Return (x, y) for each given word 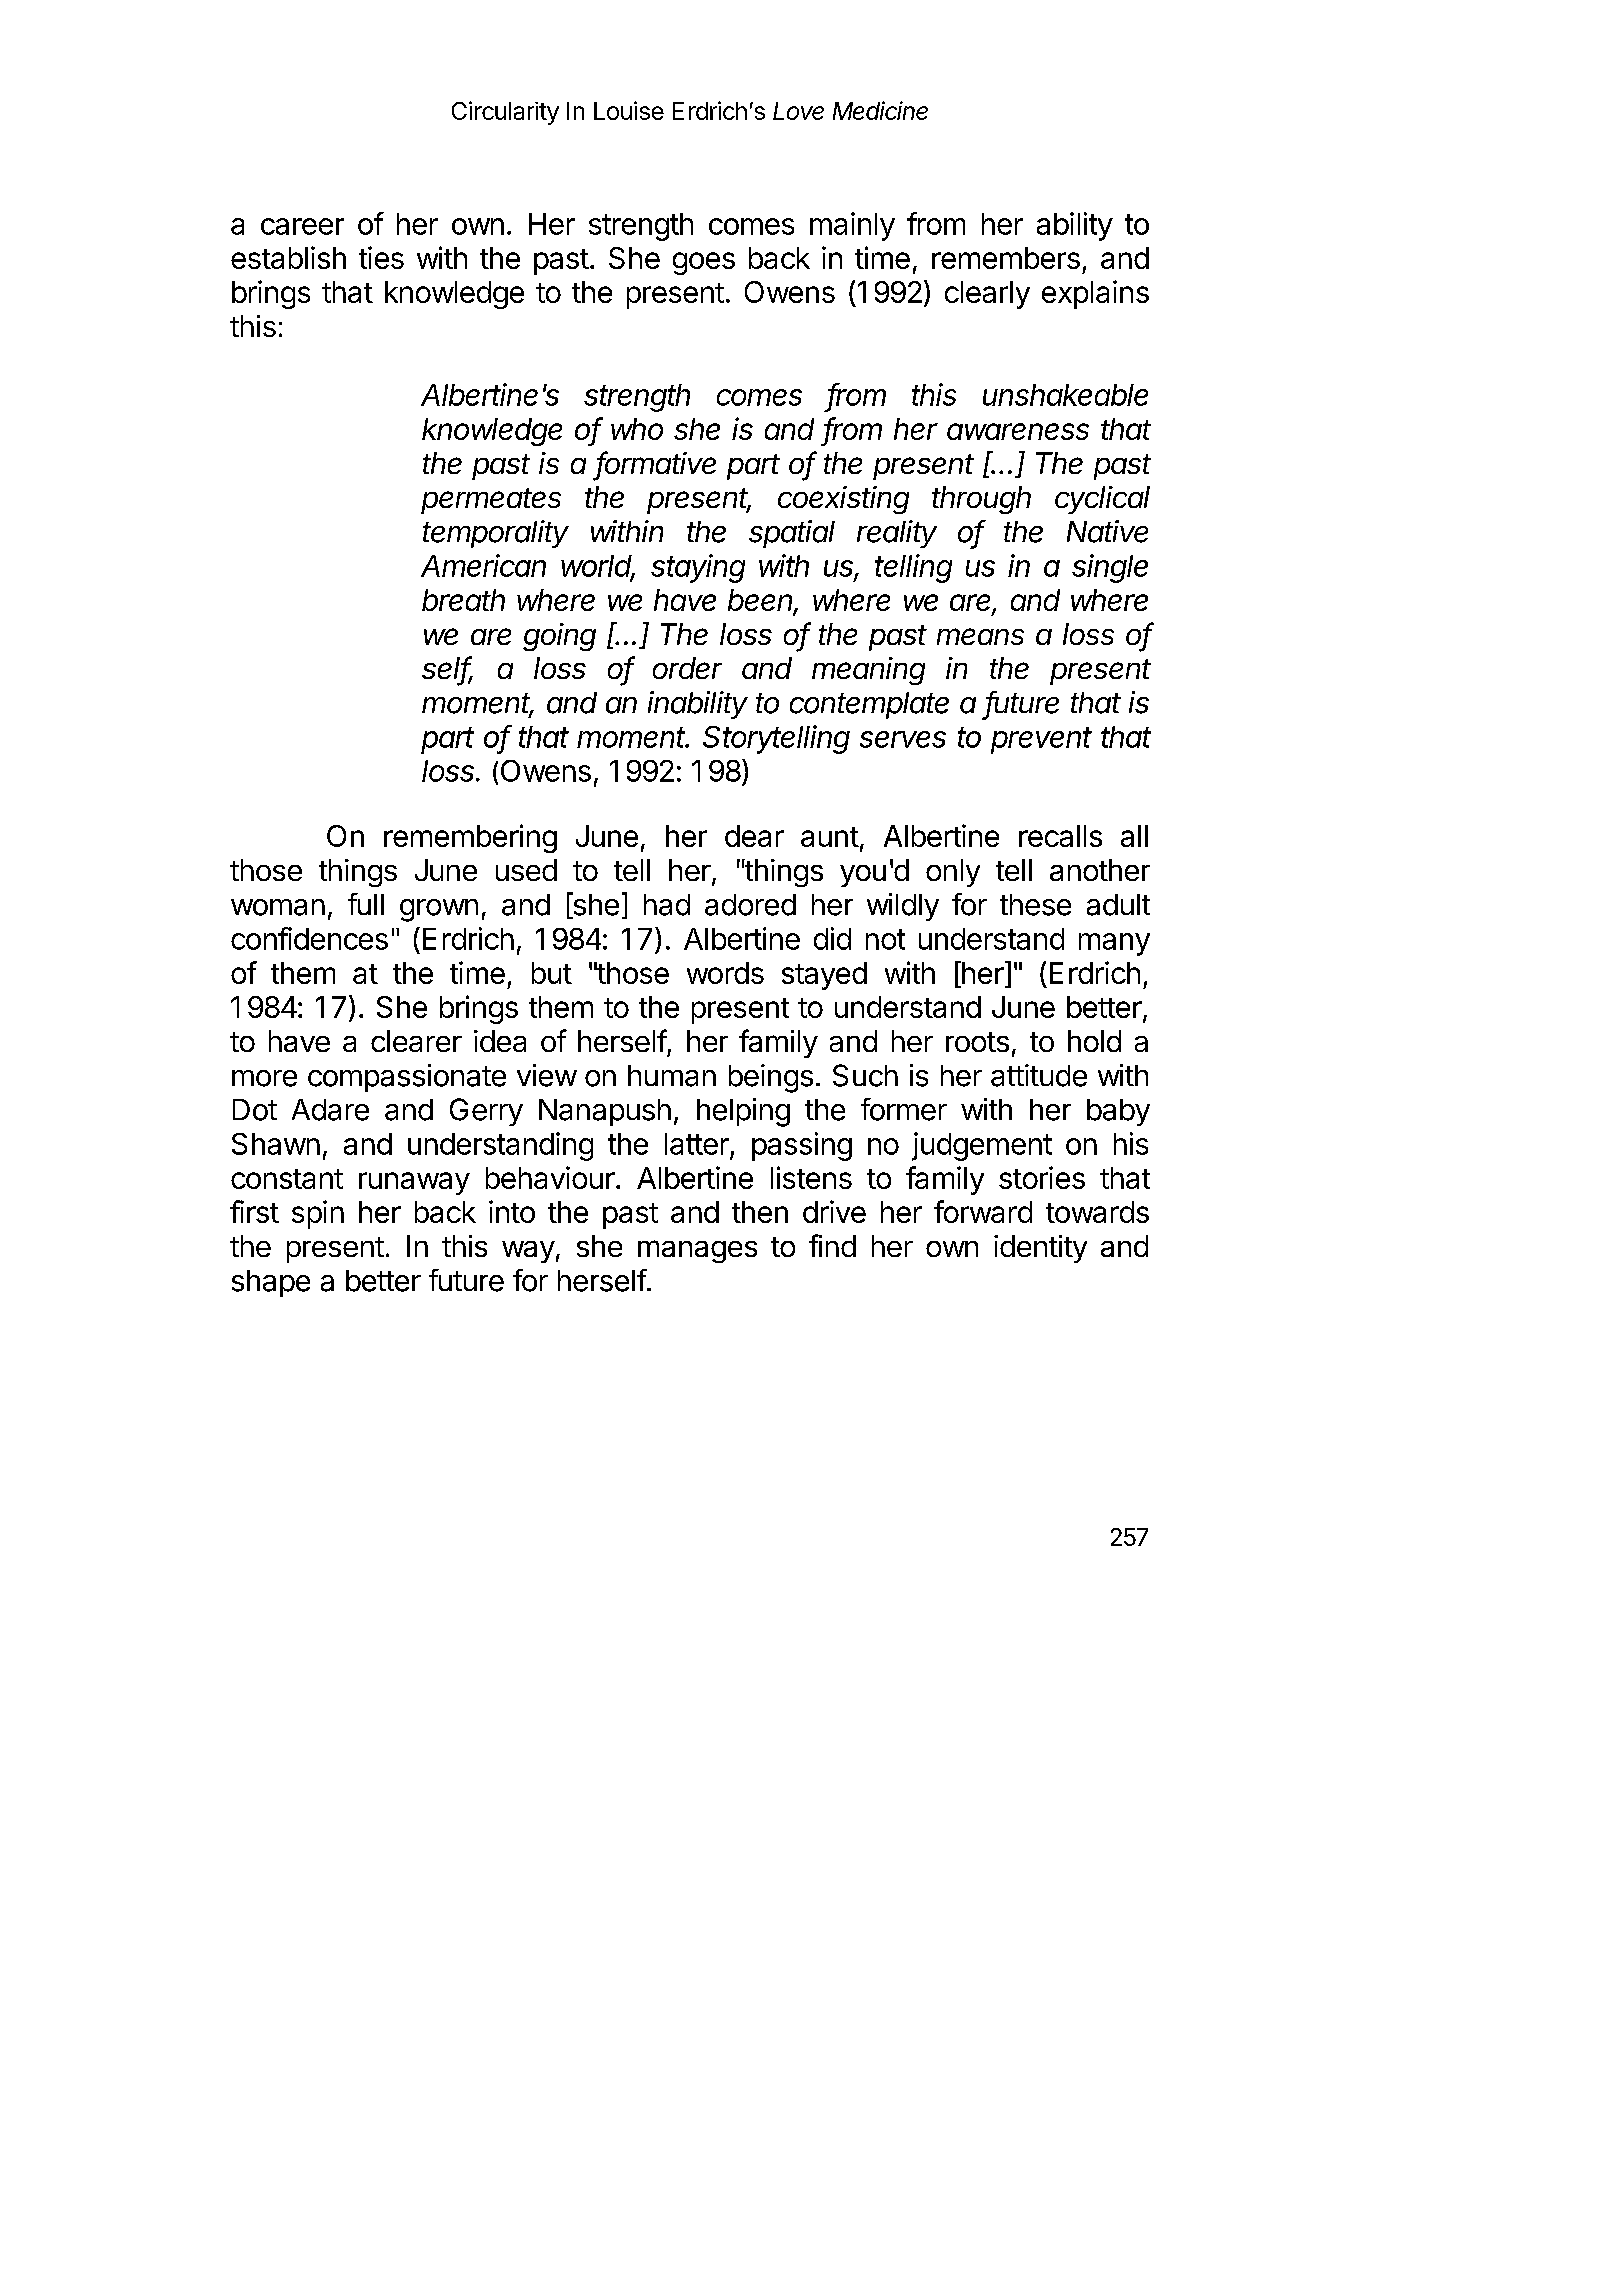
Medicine (880, 110)
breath (463, 600)
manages (697, 1251)
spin (318, 1214)
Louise (629, 110)
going (559, 637)
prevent (1041, 740)
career (302, 226)
